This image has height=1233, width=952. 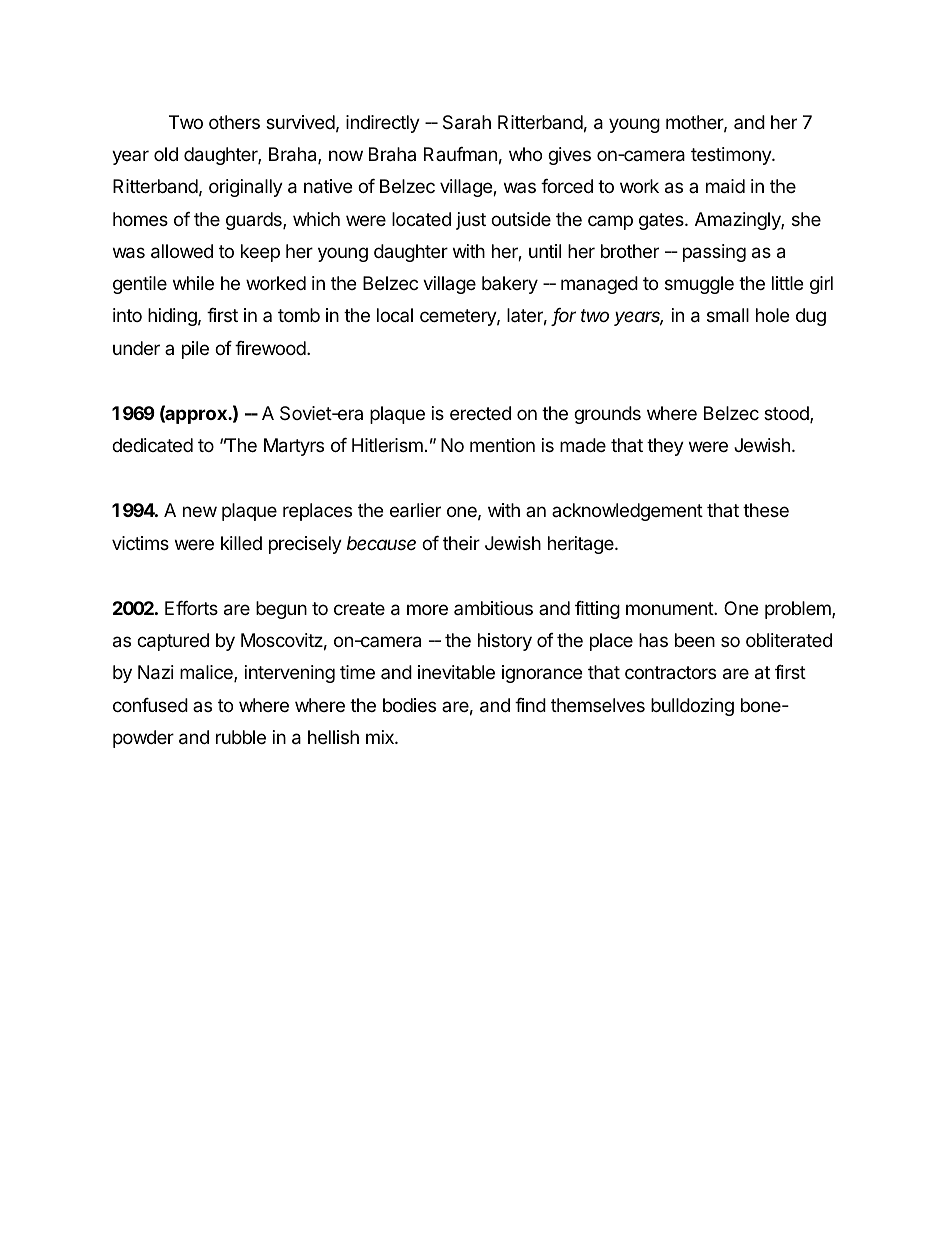 What do you see at coordinates (692, 707) in the image?
I see `bulldozing` at bounding box center [692, 707].
